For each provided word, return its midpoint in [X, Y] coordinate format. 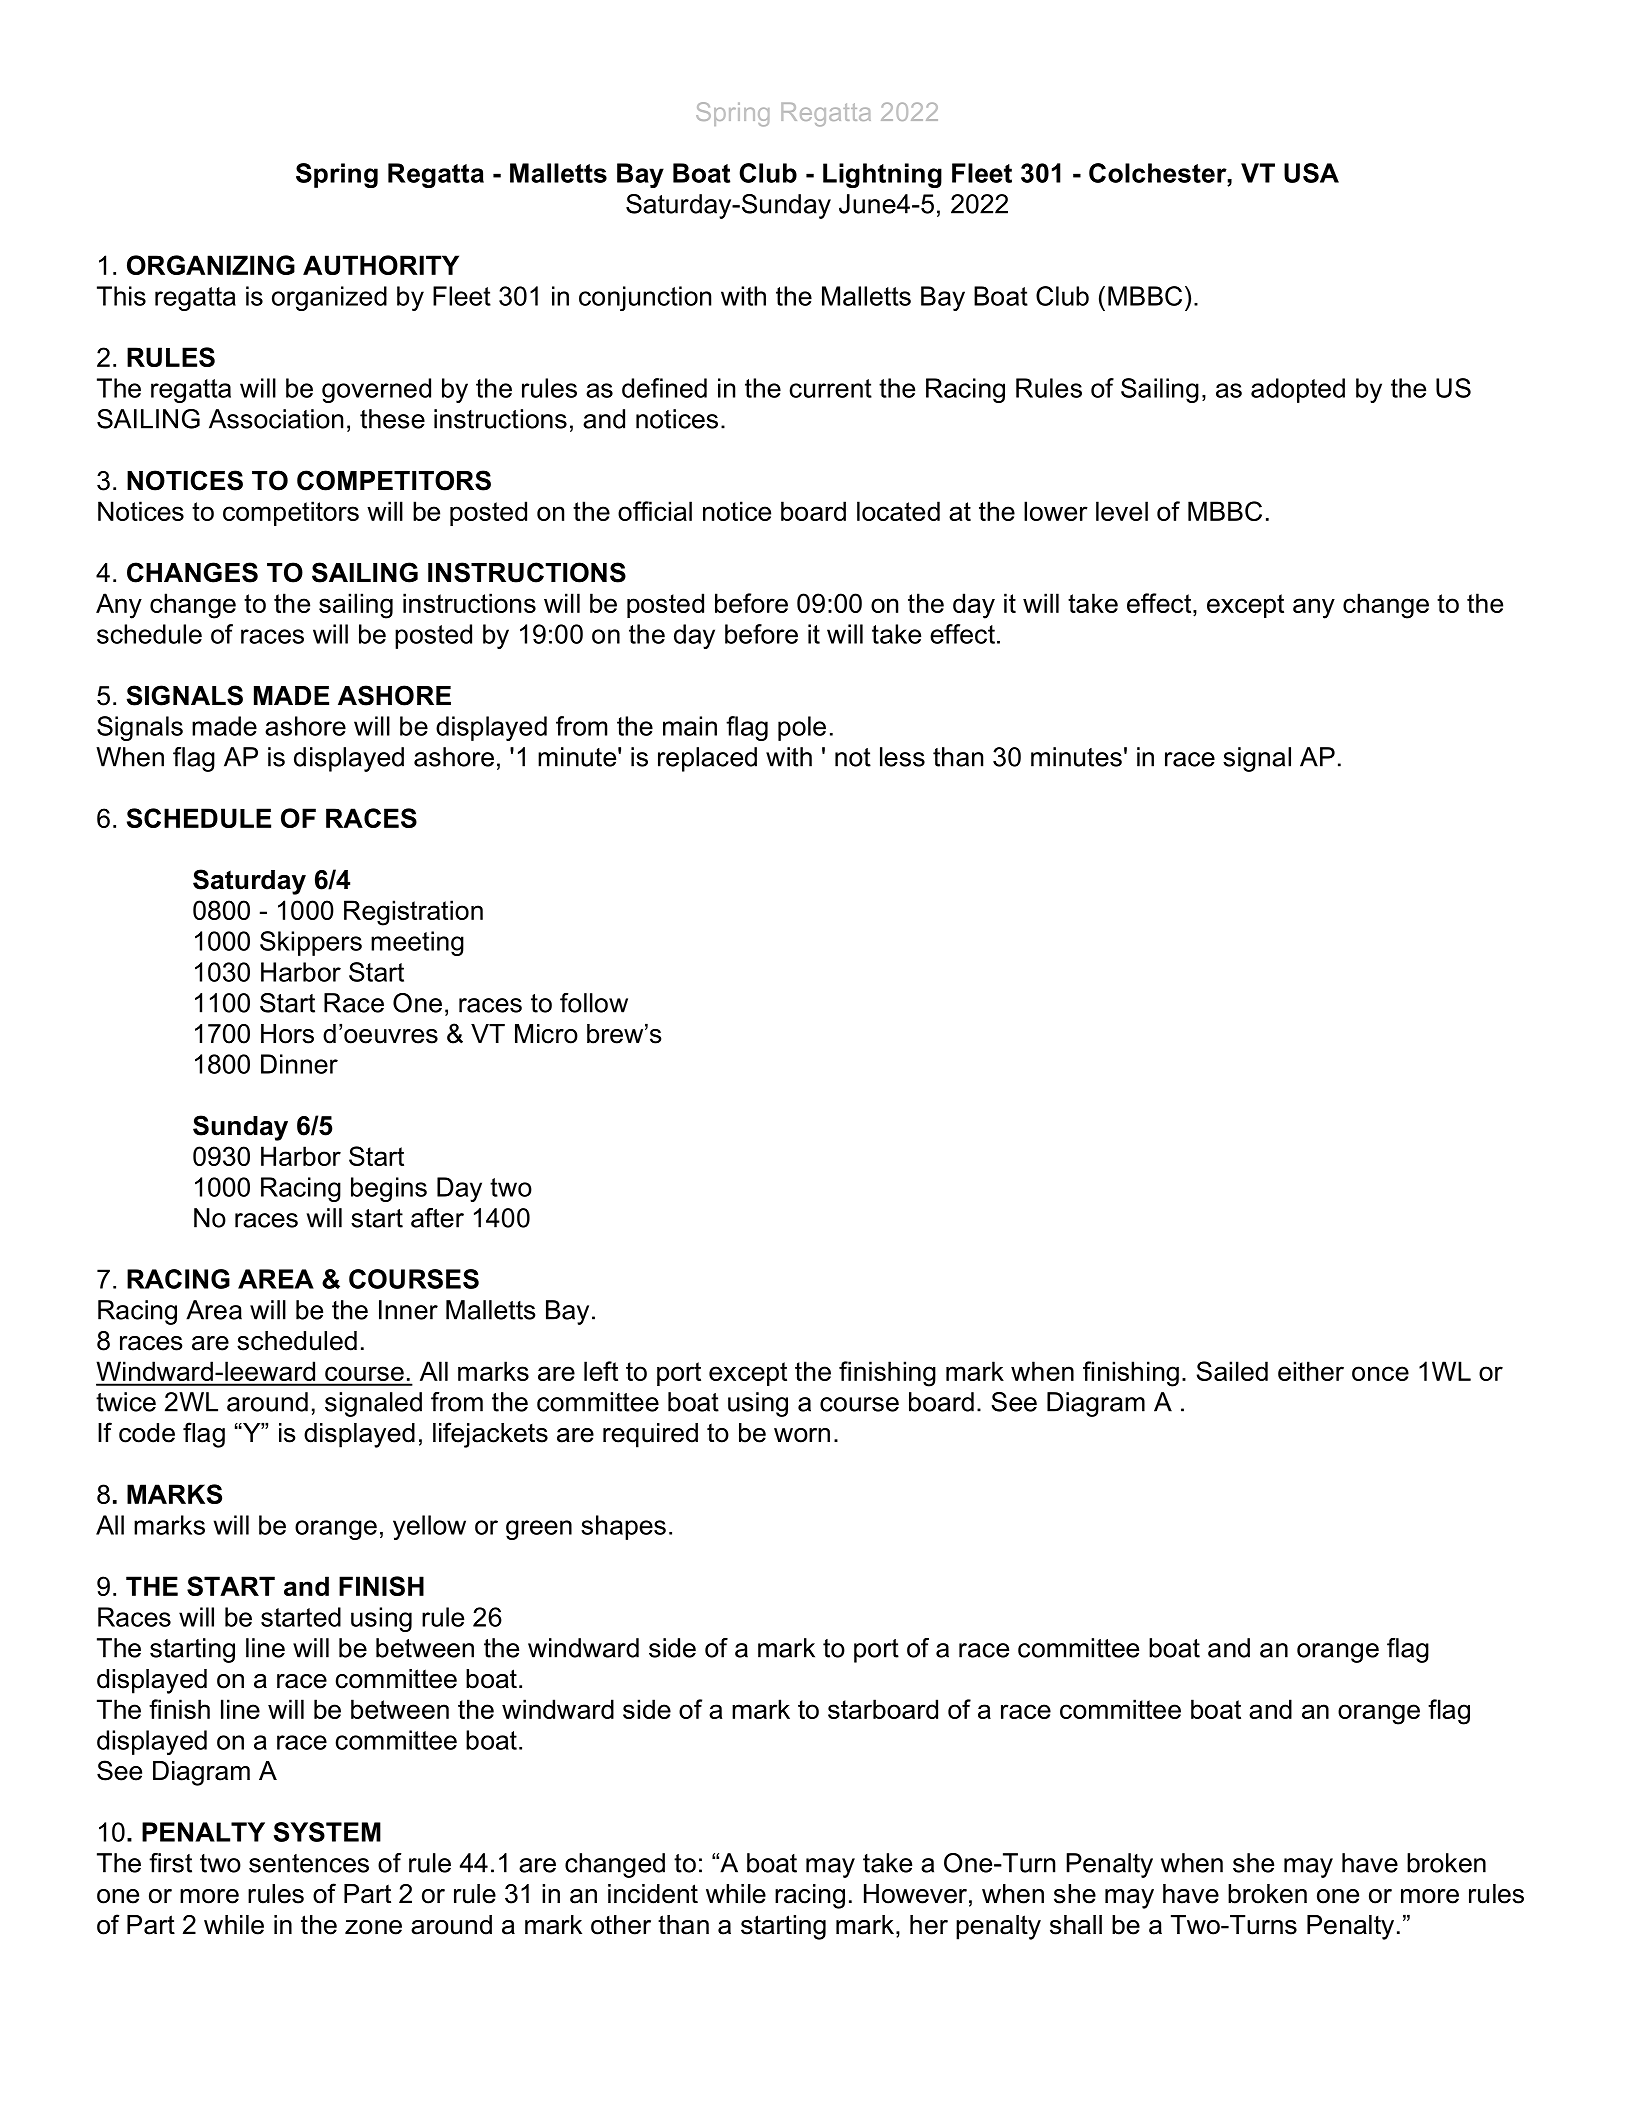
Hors [287, 1034]
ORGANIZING [211, 265]
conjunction [645, 298]
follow [594, 1003]
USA [1311, 173]
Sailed [1232, 1371]
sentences [309, 1863]
